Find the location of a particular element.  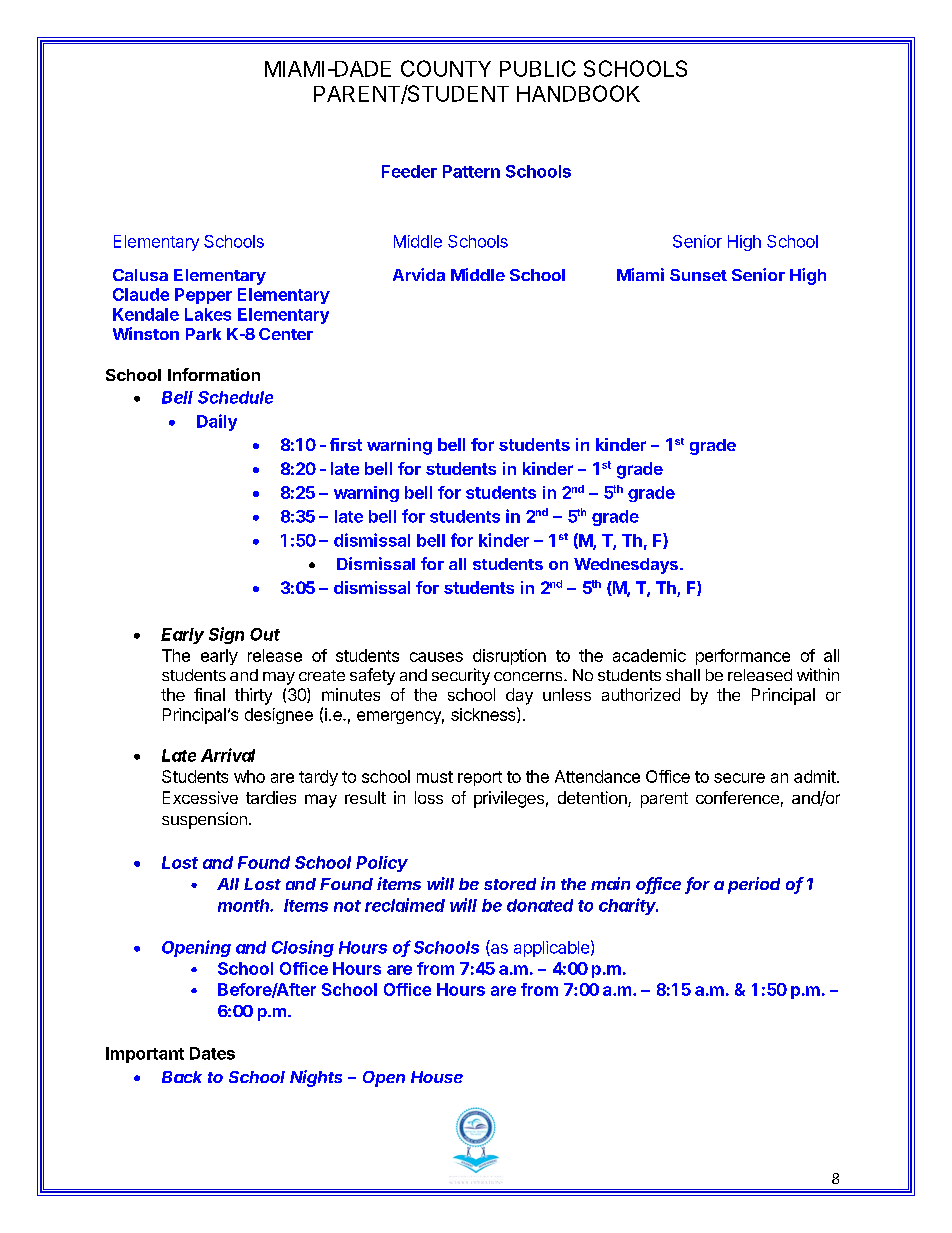

secure is located at coordinates (739, 778).
